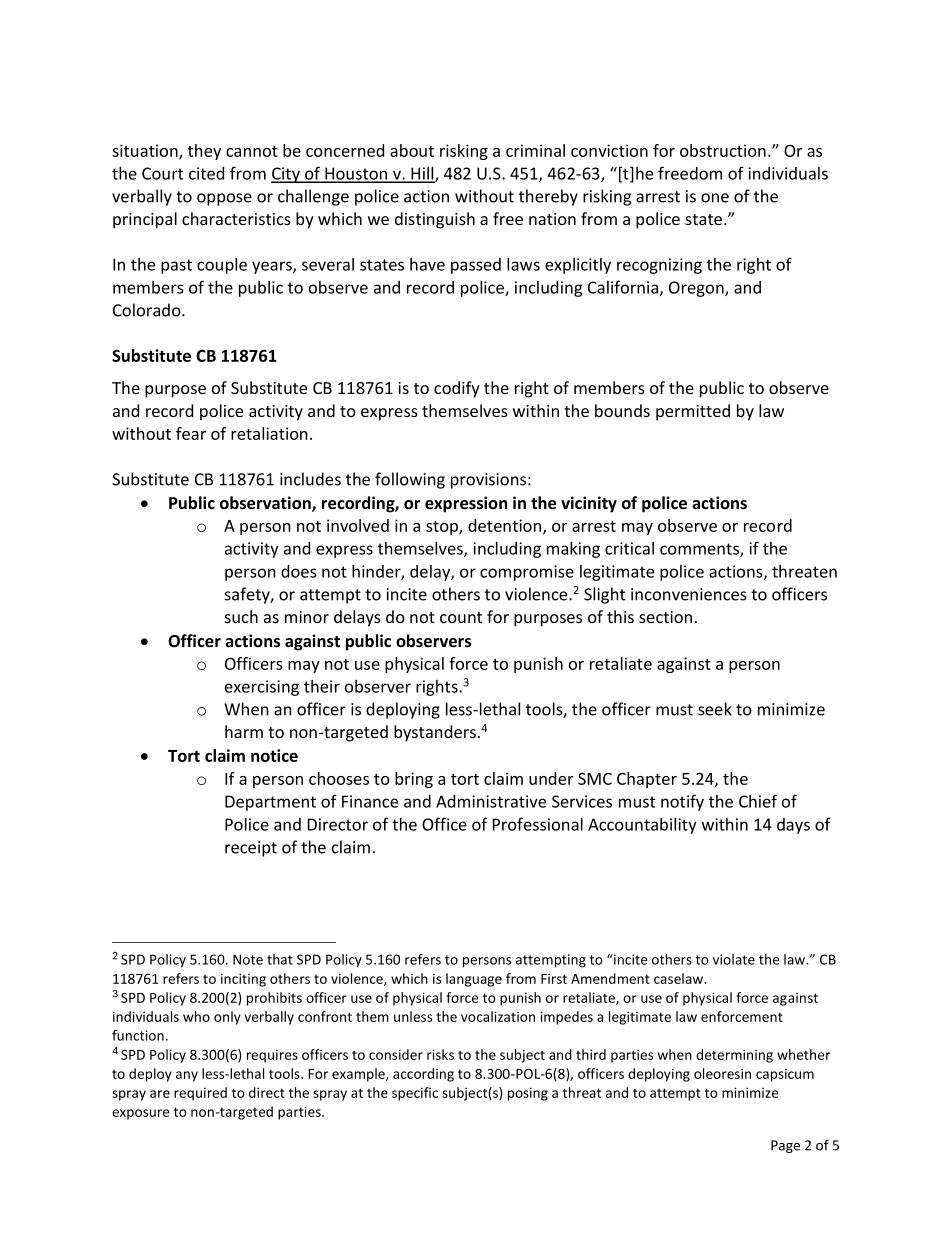  I want to click on cited, so click(206, 173).
